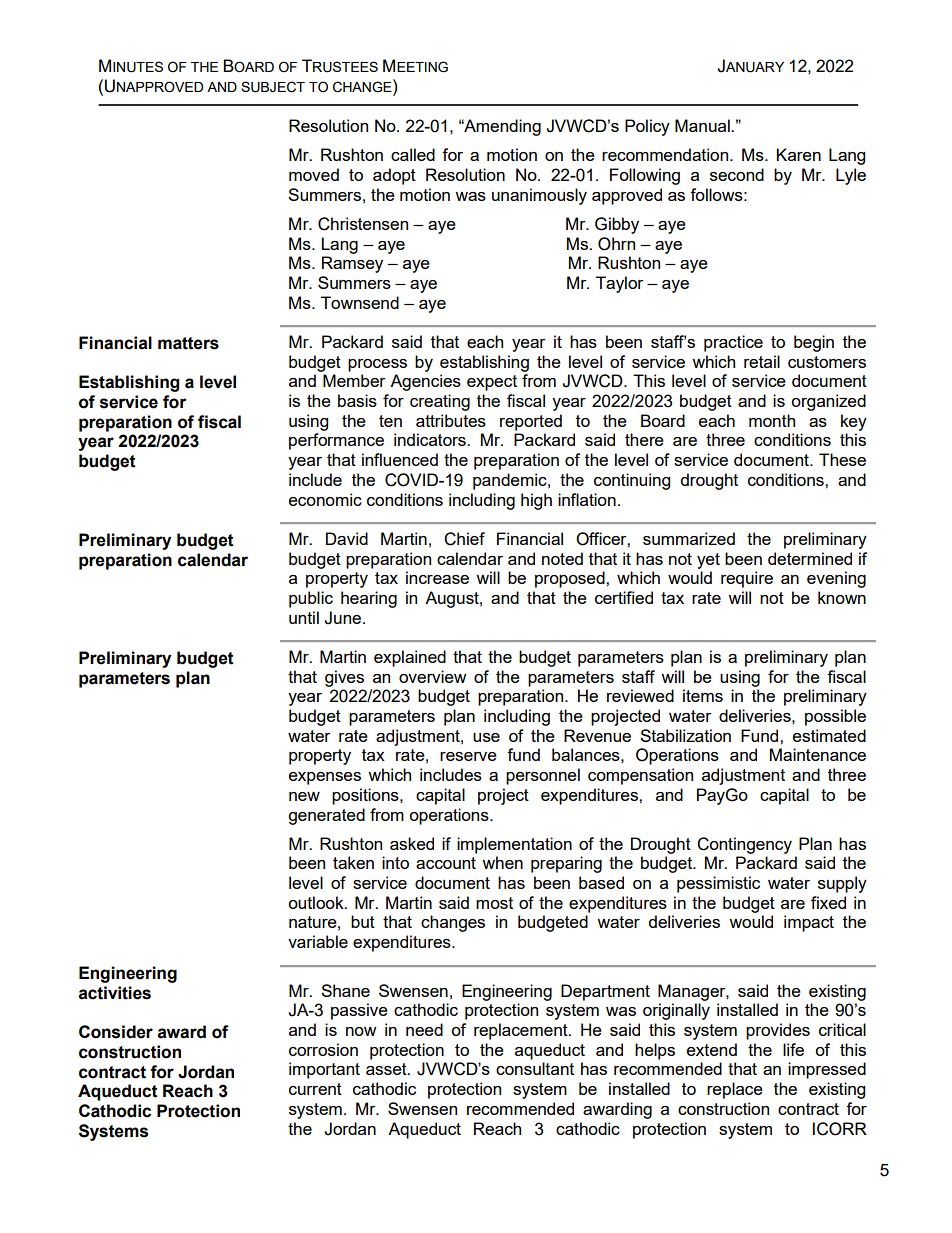 This page has height=1233, width=952. I want to click on use, so click(486, 737).
